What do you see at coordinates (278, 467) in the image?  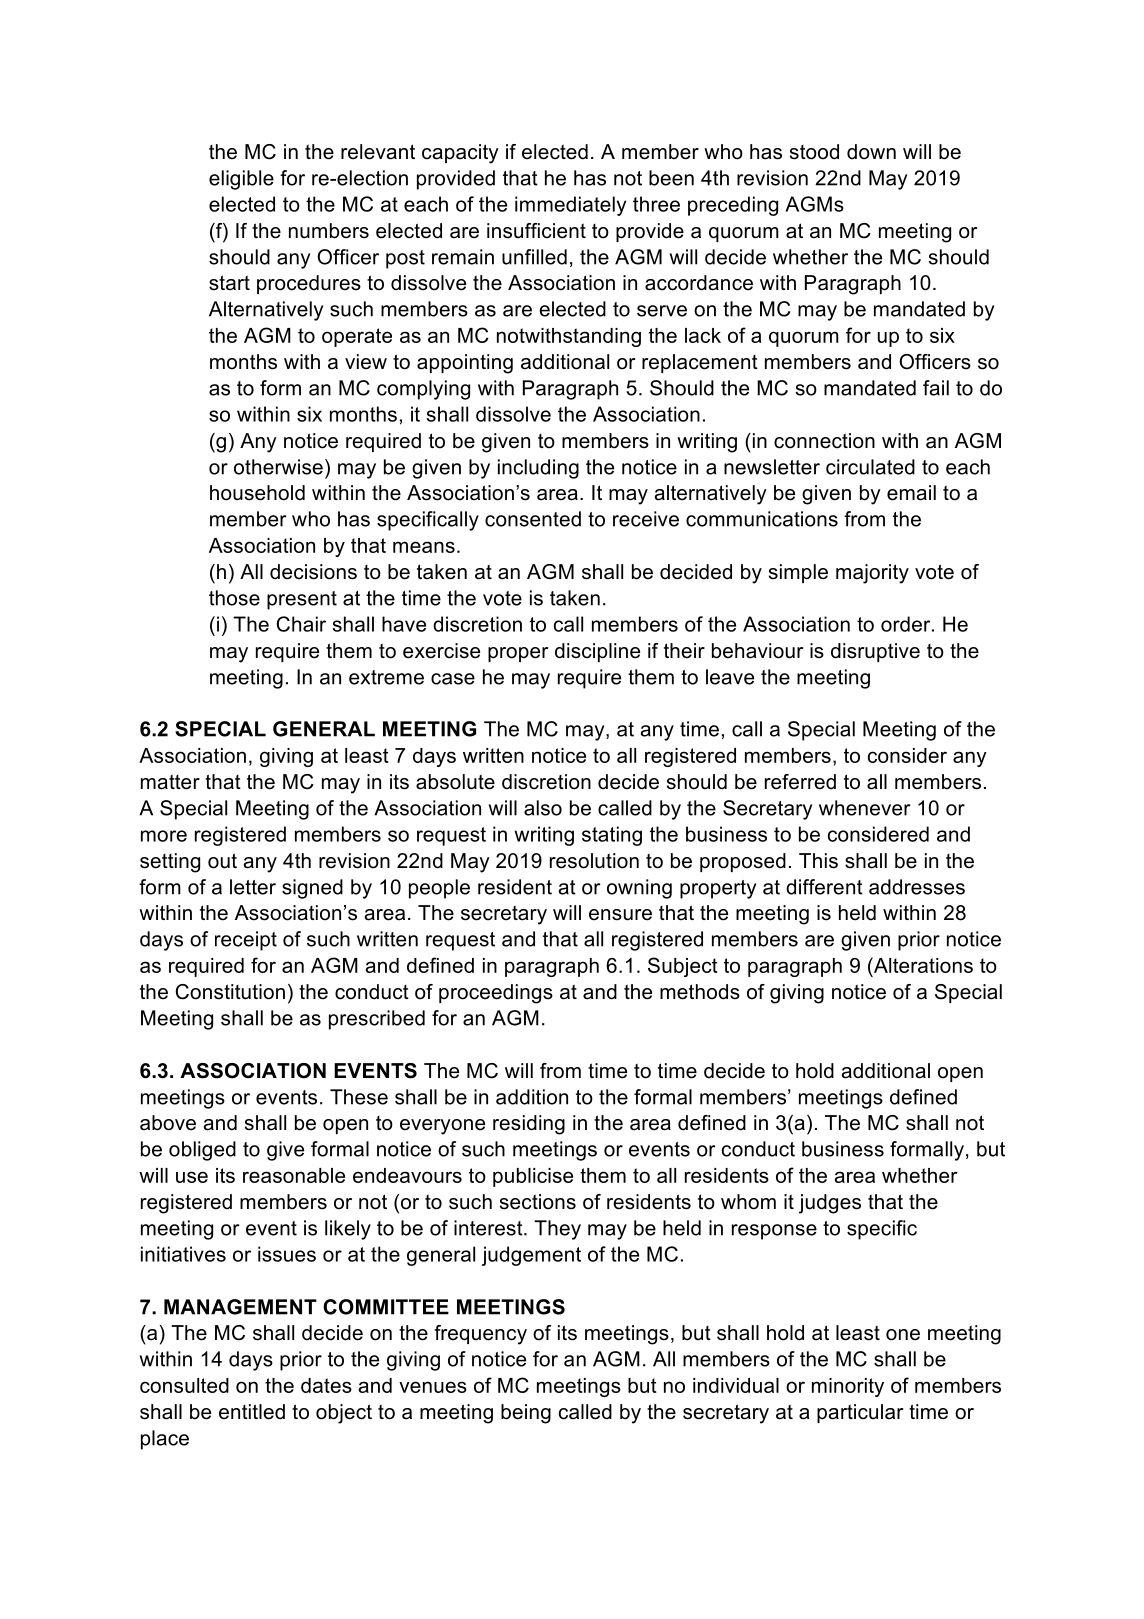 I see `otherwise` at bounding box center [278, 467].
